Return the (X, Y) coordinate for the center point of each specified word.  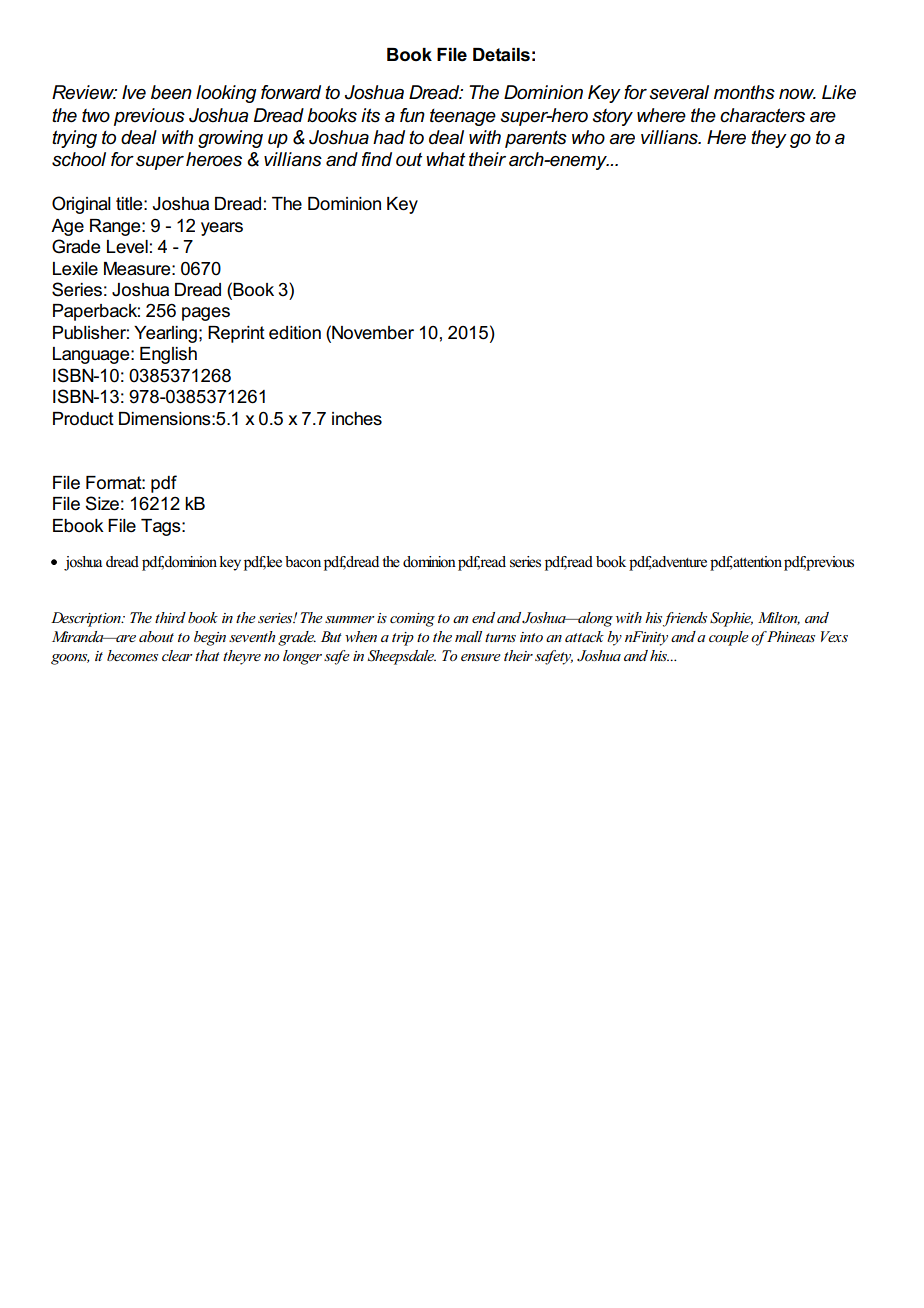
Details (501, 55)
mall (468, 636)
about (156, 636)
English (168, 355)
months (744, 92)
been (171, 92)
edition (295, 333)
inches (357, 419)
